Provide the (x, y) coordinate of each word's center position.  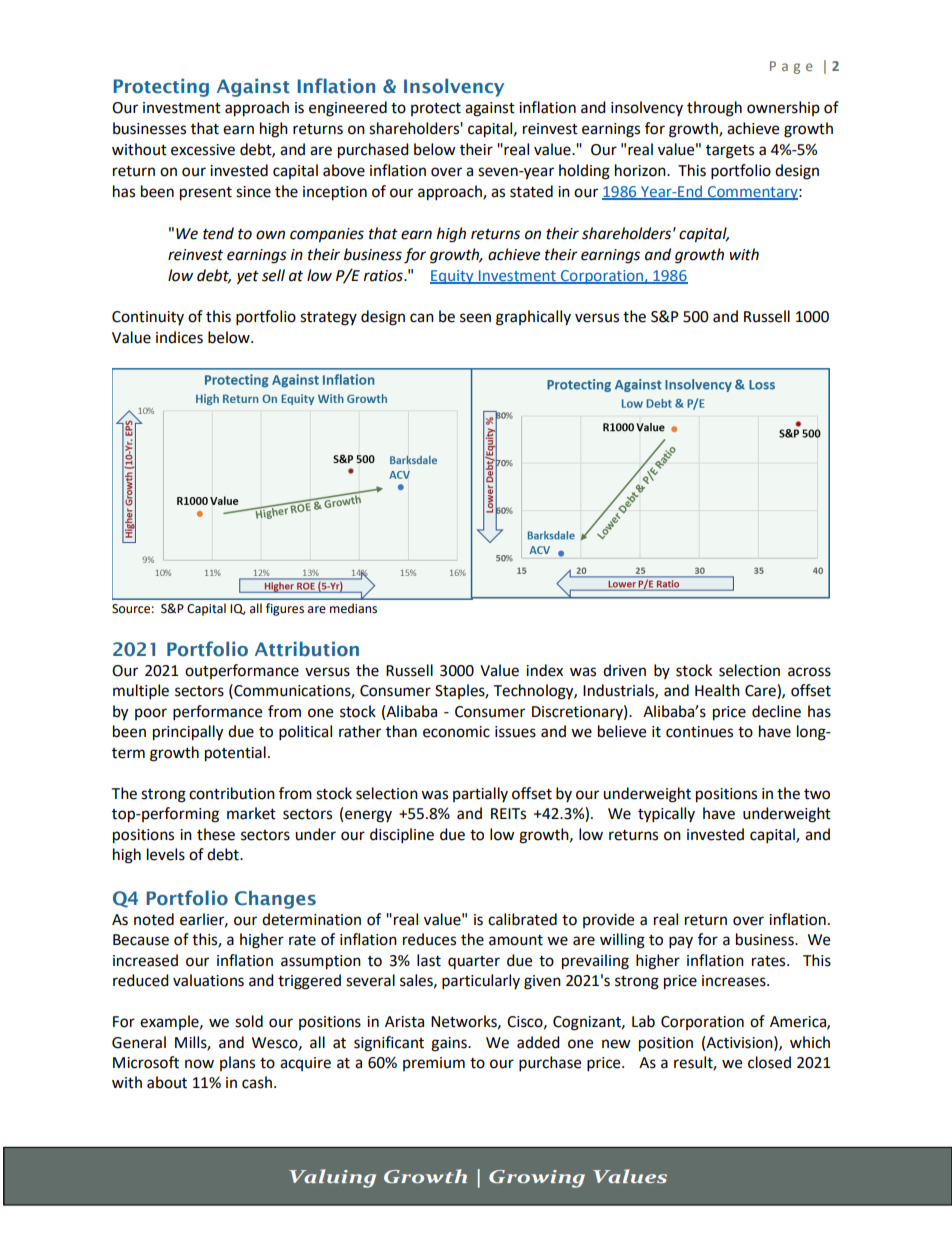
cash (257, 1082)
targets (730, 152)
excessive (203, 150)
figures (285, 609)
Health (717, 690)
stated (531, 191)
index (544, 670)
